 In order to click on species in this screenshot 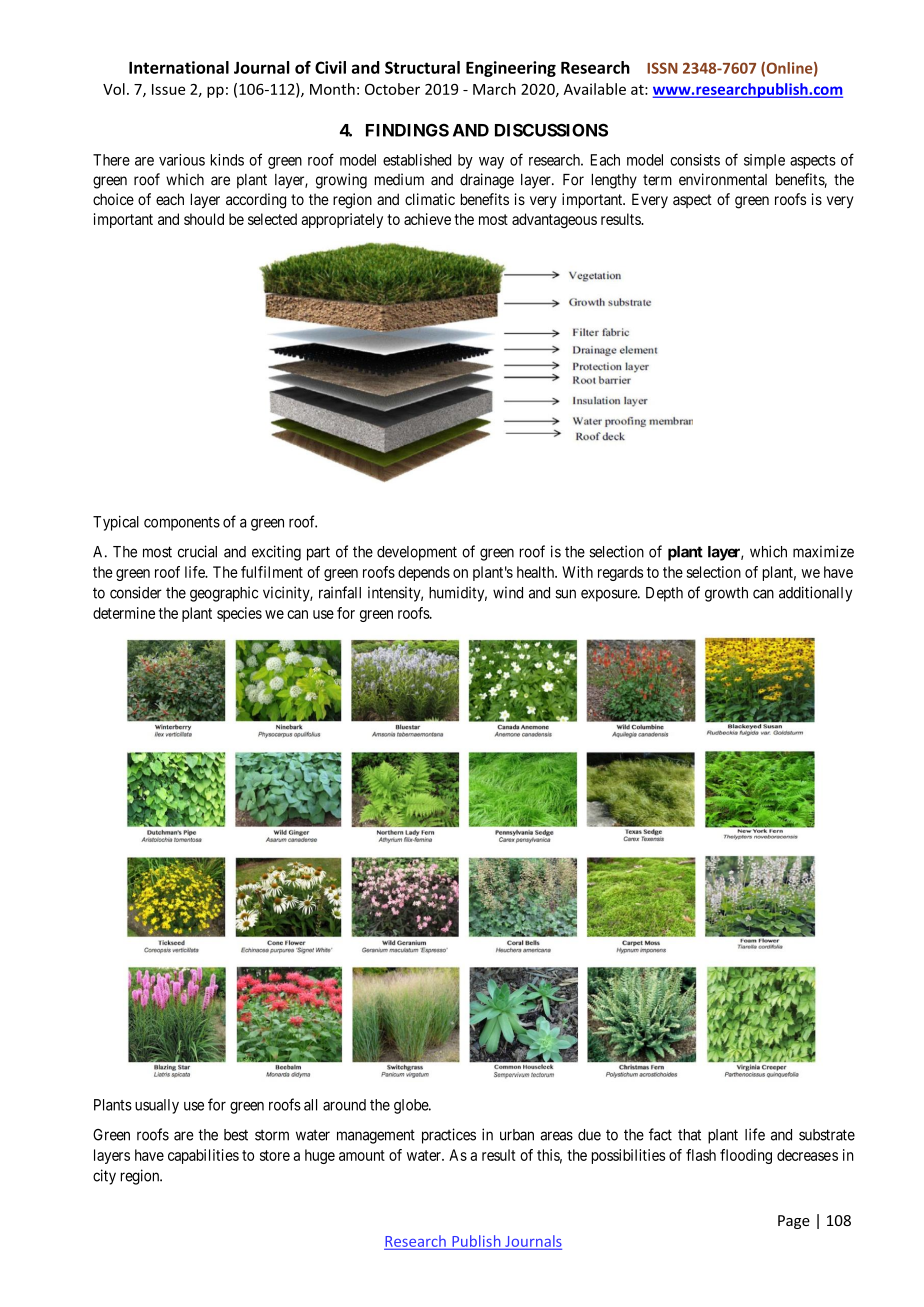, I will do `click(239, 614)`.
